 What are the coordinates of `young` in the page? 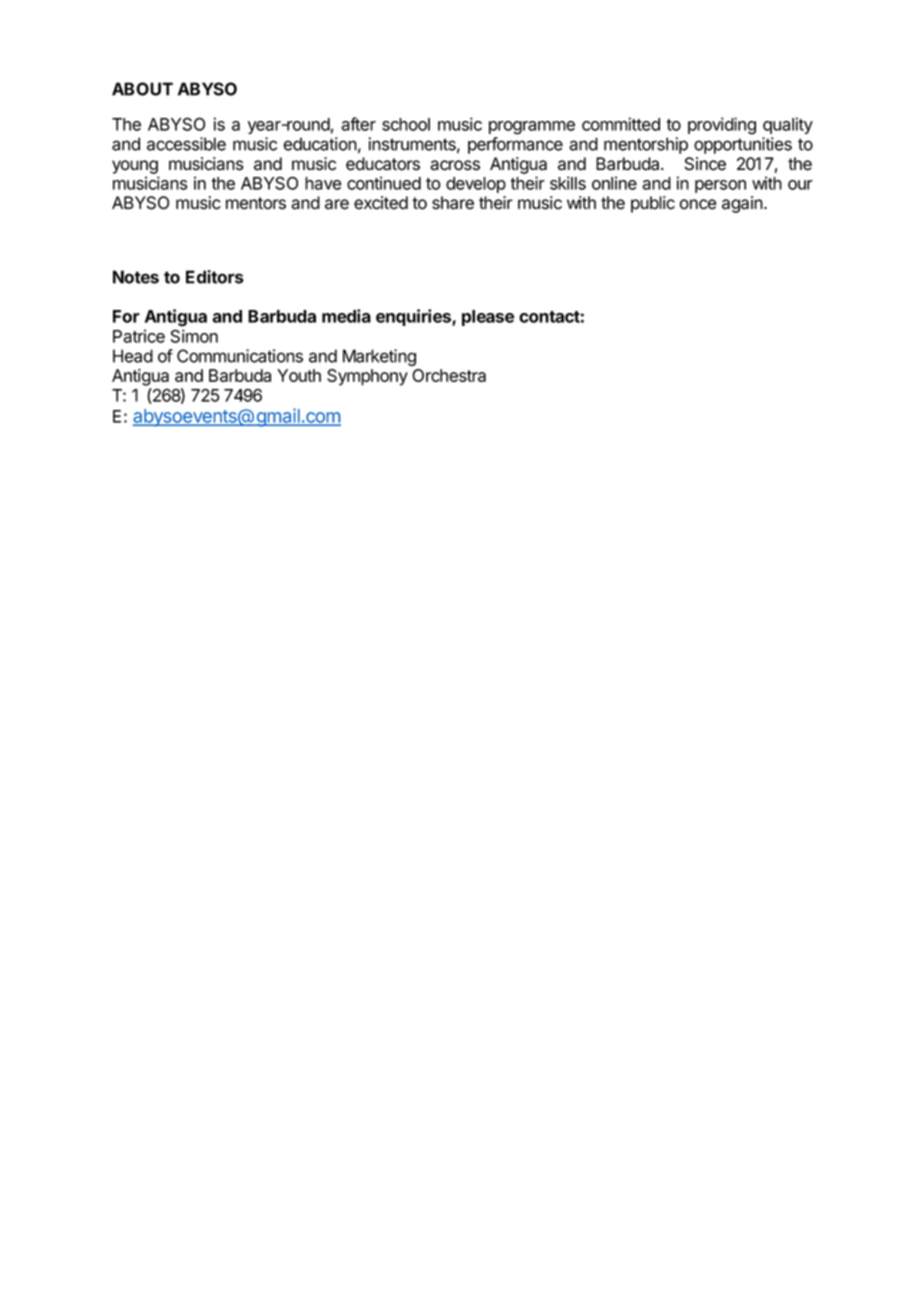 It's located at (135, 167).
